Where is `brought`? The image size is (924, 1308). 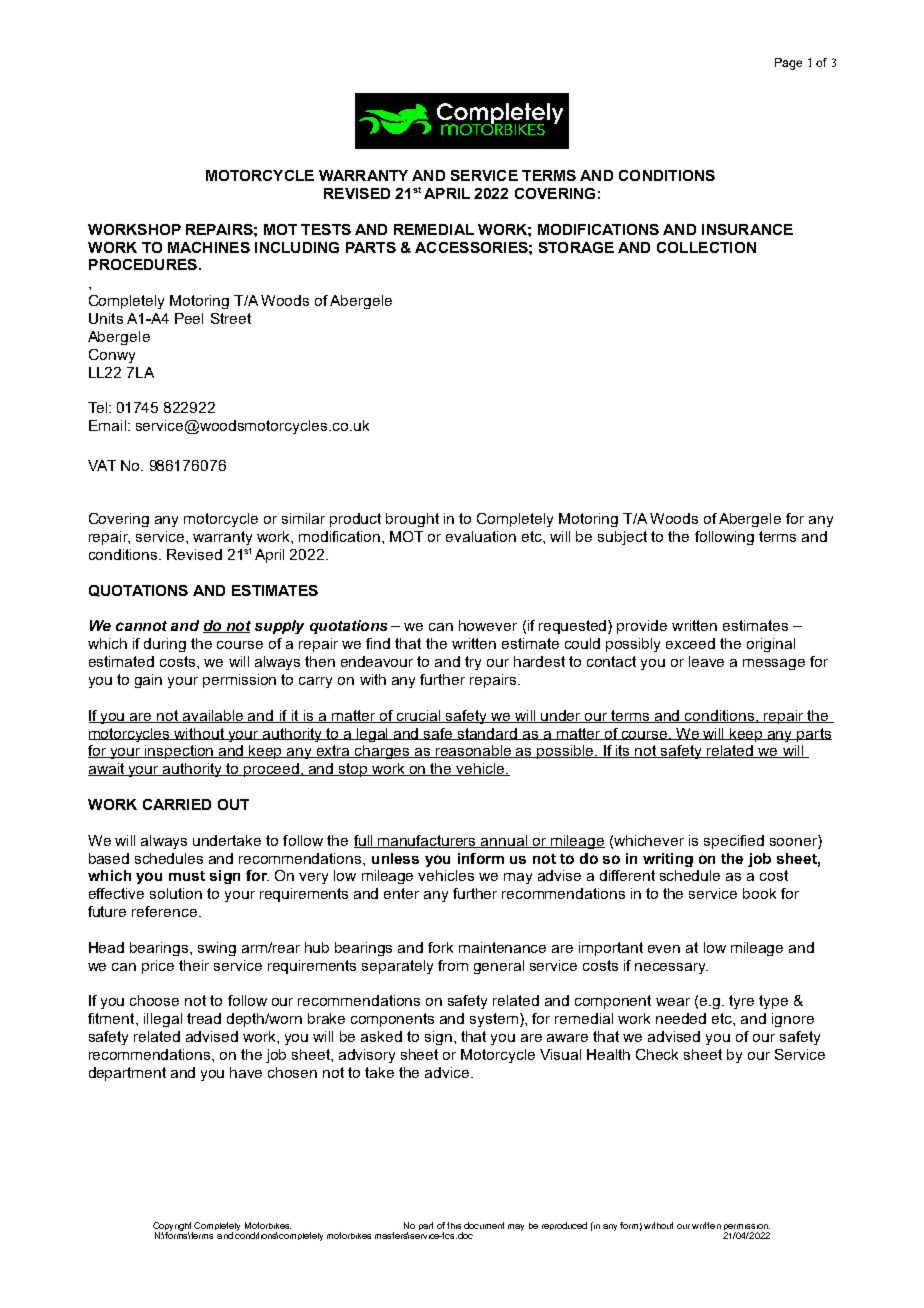 brought is located at coordinates (412, 520).
